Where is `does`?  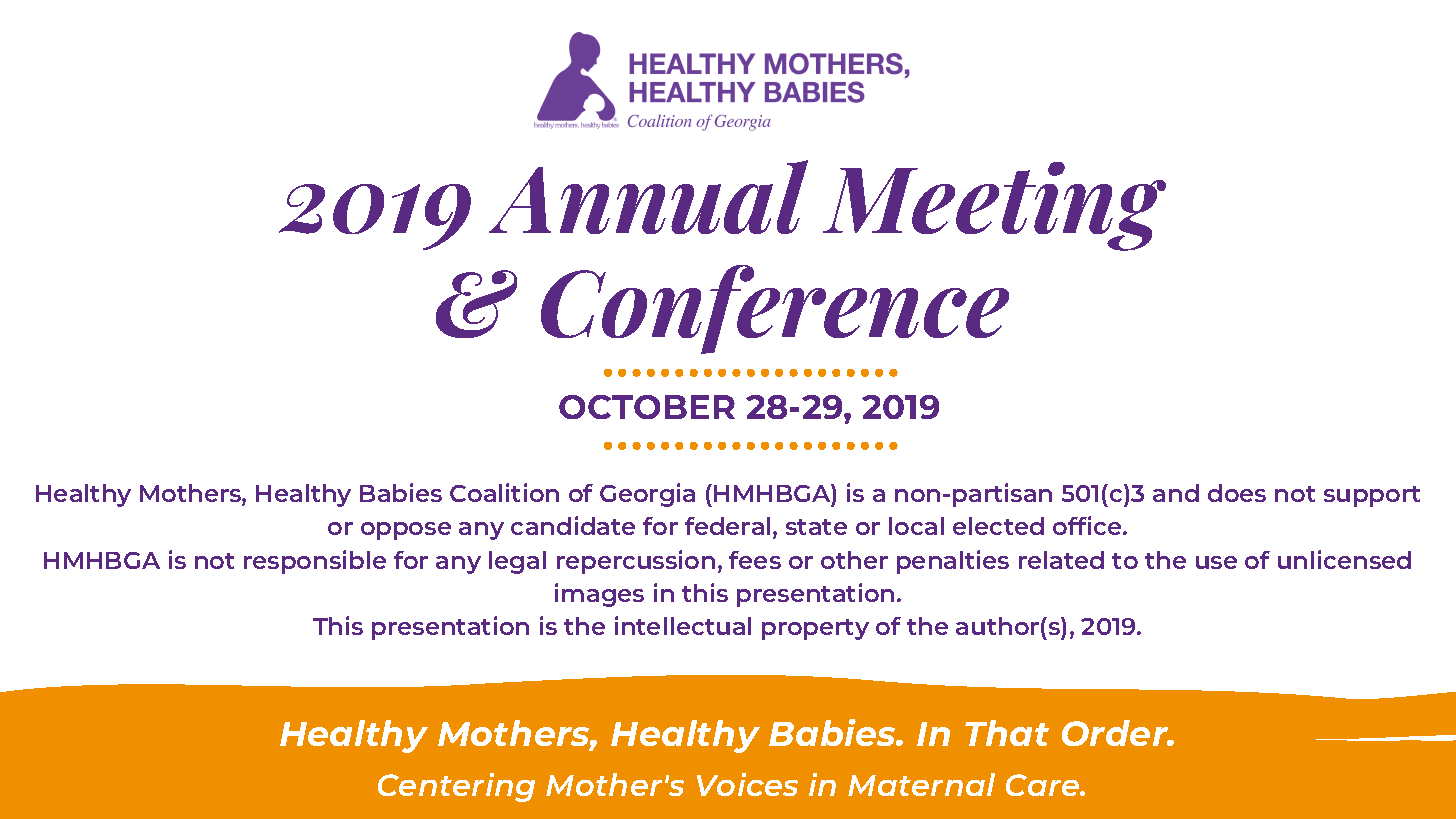 does is located at coordinates (1237, 493).
